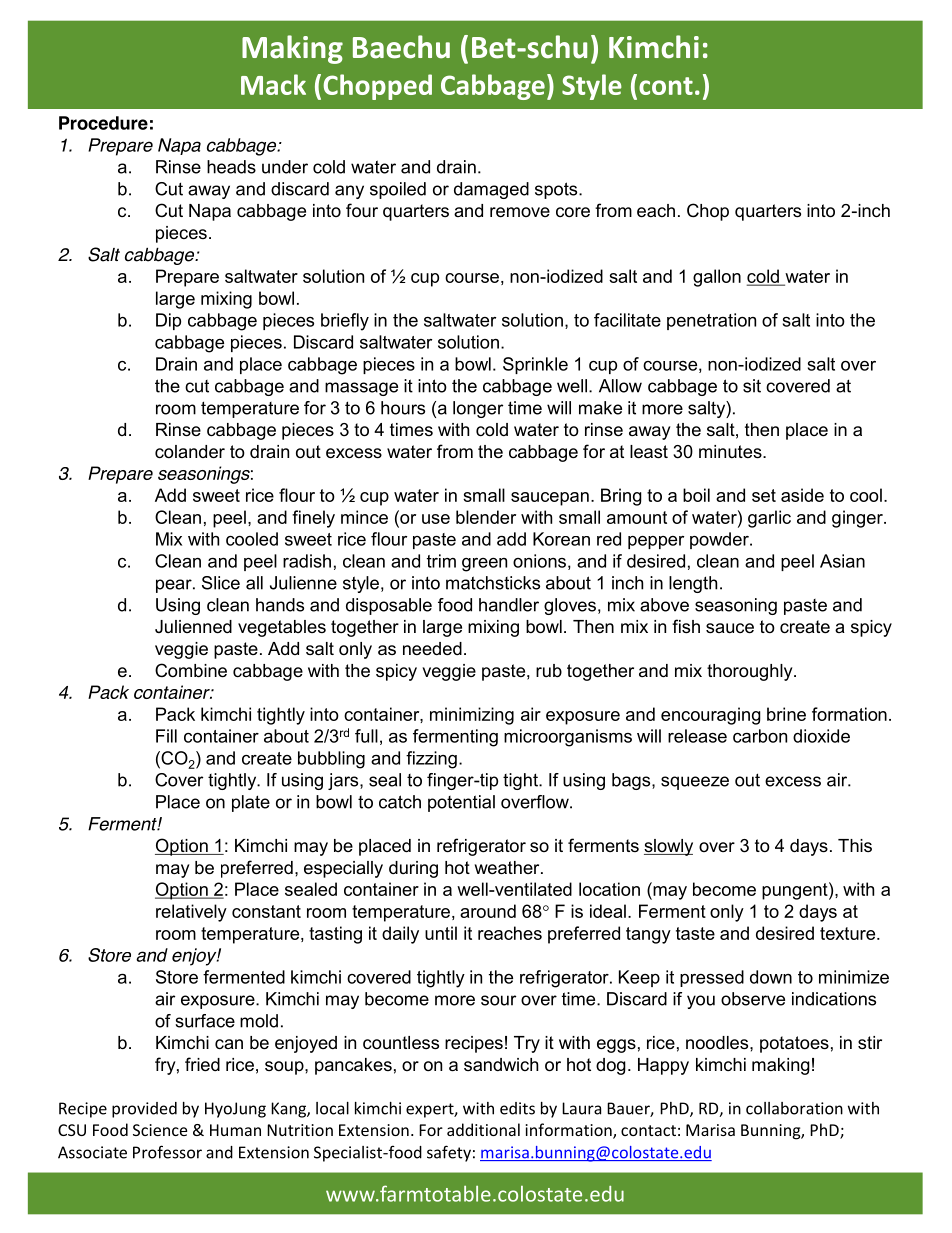 This page has width=952, height=1233. I want to click on relatively, so click(191, 913).
